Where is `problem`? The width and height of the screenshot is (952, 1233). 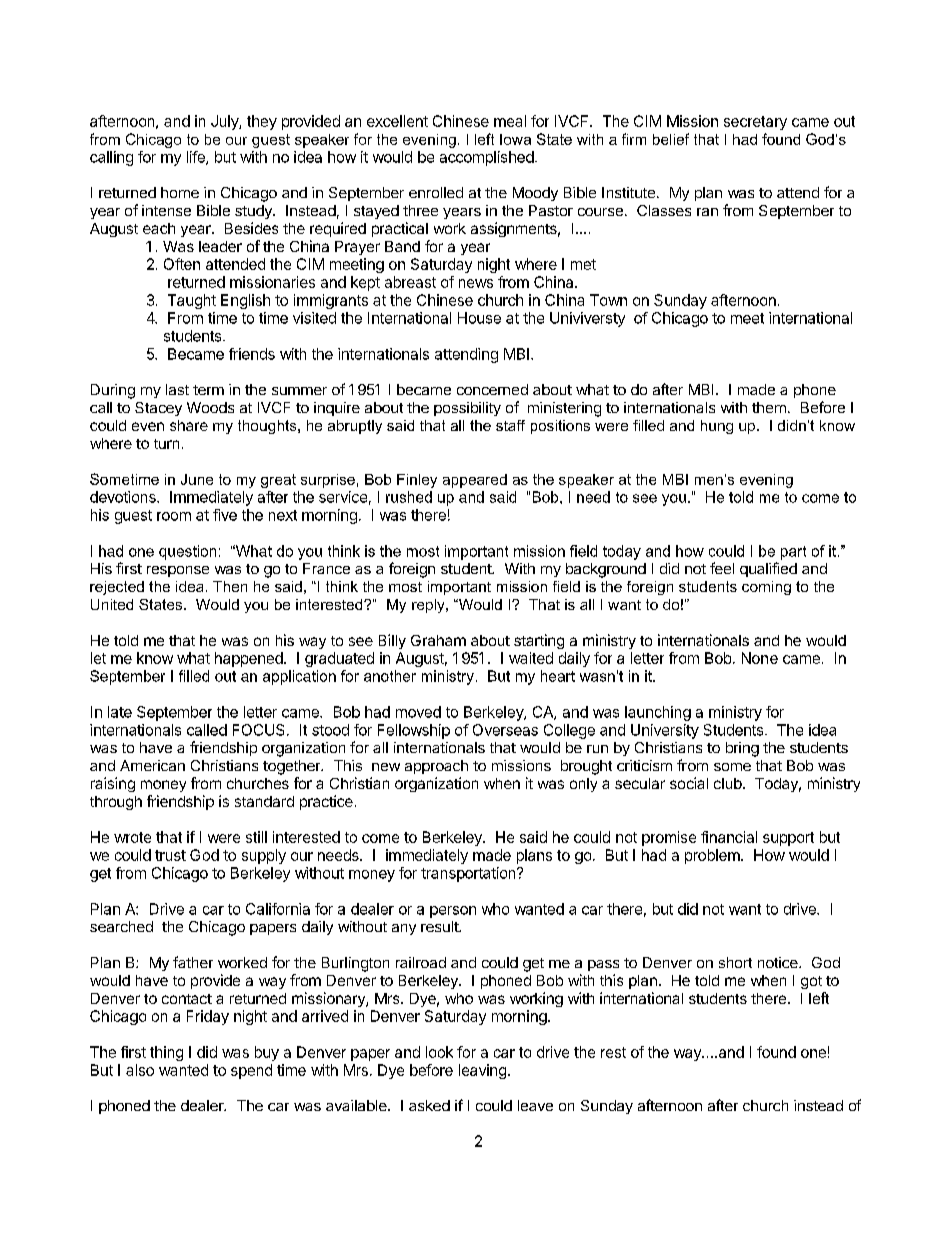
problem is located at coordinates (713, 856).
